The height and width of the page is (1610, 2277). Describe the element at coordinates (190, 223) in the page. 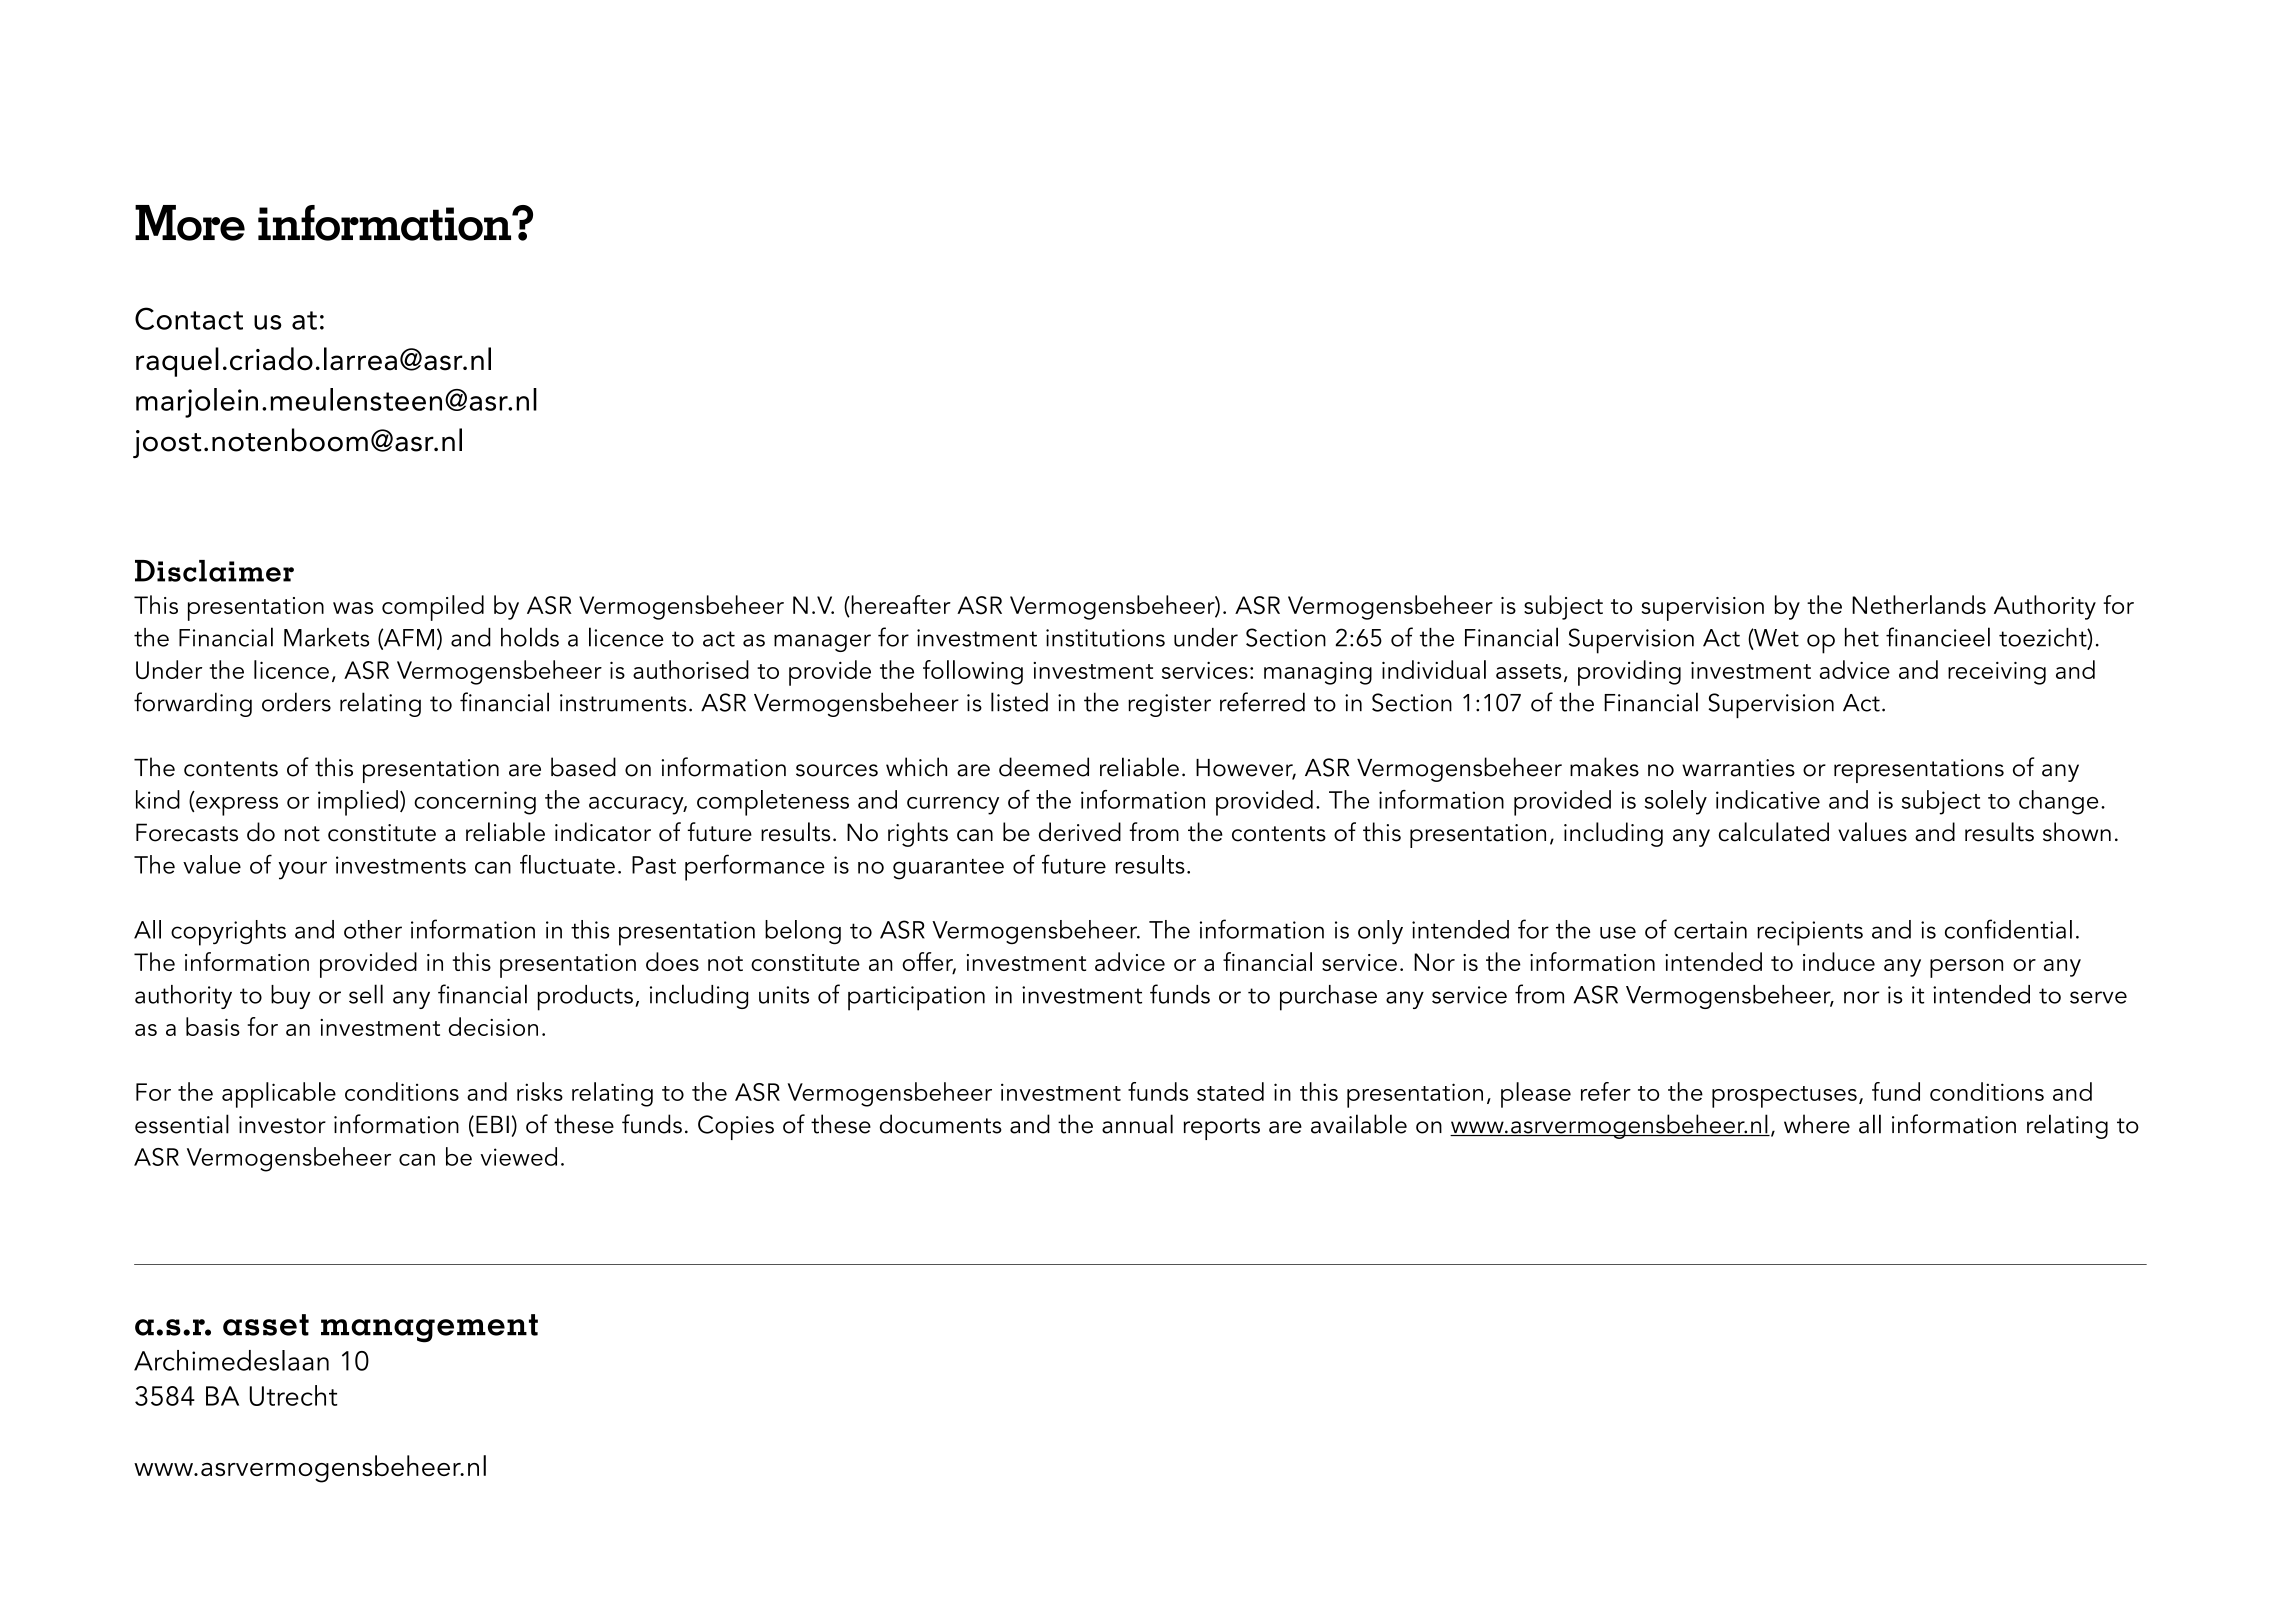

I see `More` at that location.
